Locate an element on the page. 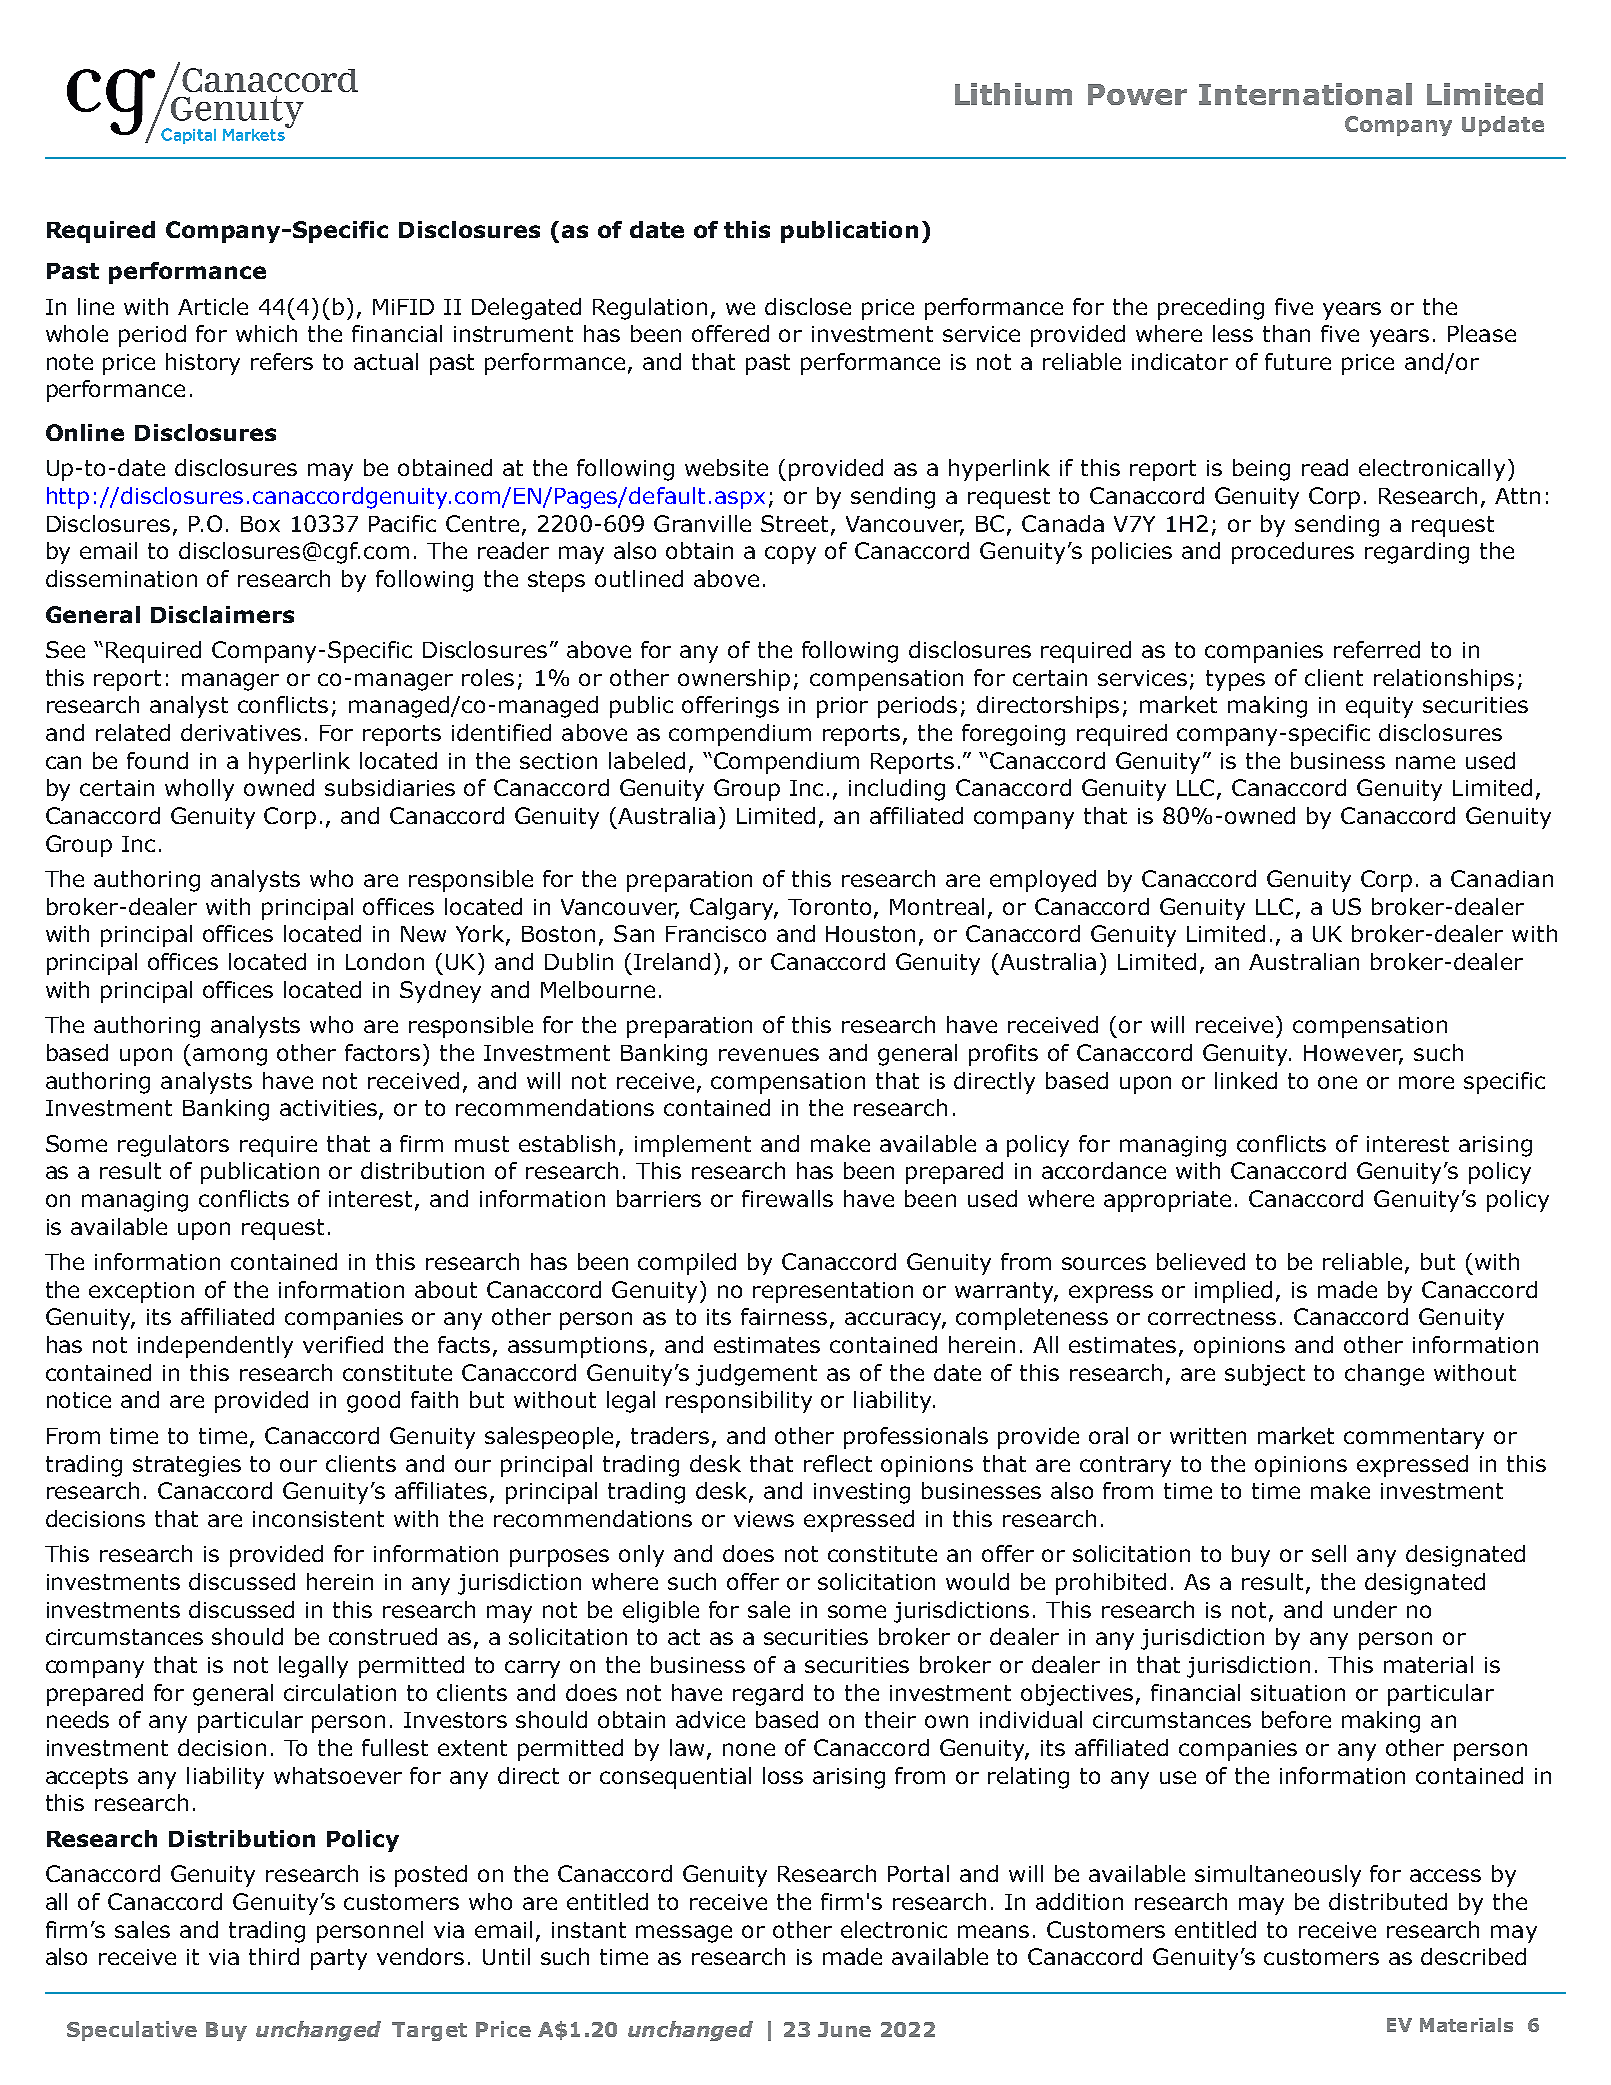 The width and height of the page is (1611, 2085). inconsistent is located at coordinates (318, 1519).
